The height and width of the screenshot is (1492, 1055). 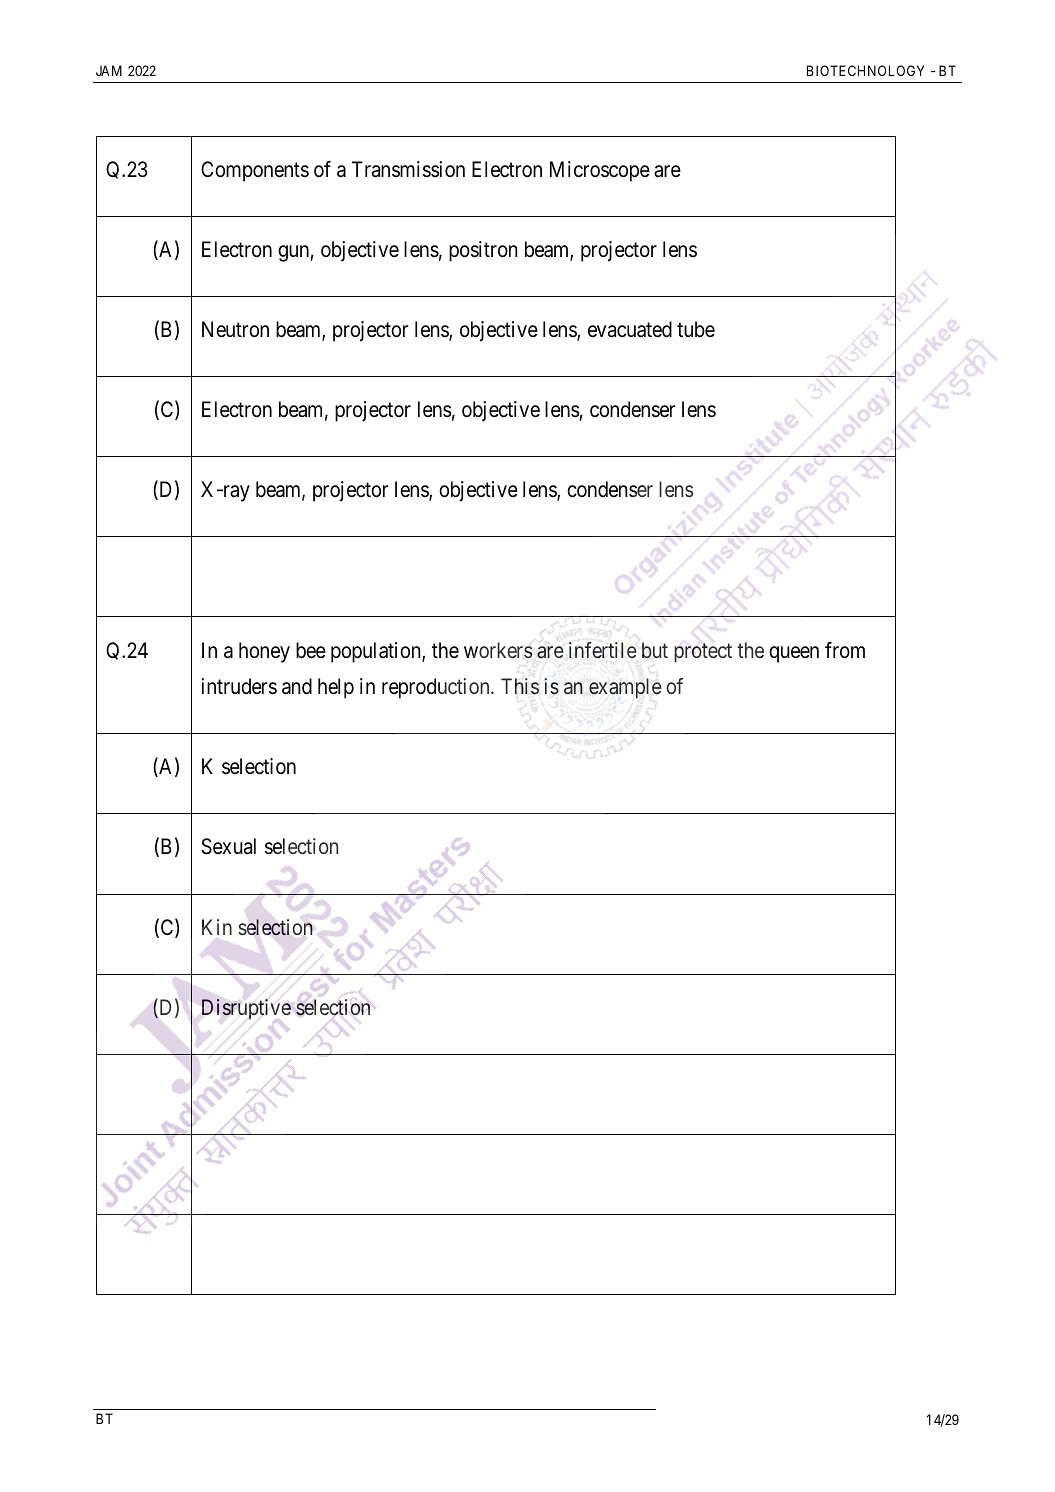 What do you see at coordinates (630, 329) in the screenshot?
I see `evacuated` at bounding box center [630, 329].
